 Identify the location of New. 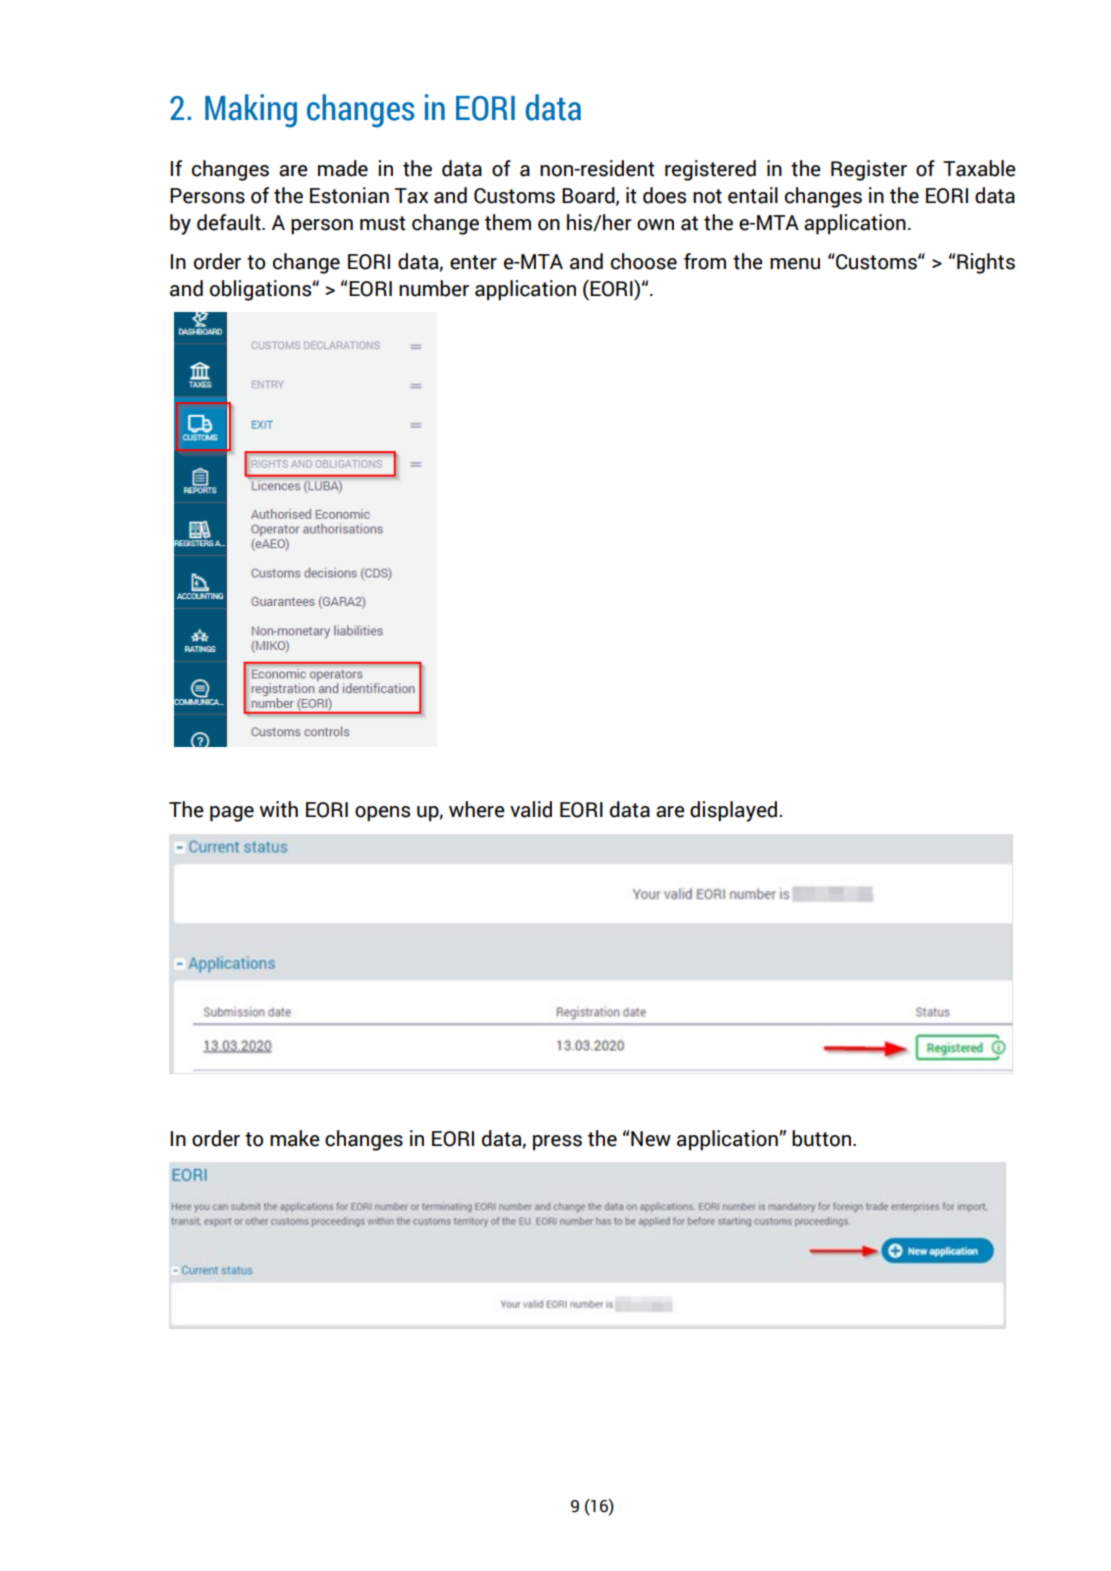
(651, 1139).
